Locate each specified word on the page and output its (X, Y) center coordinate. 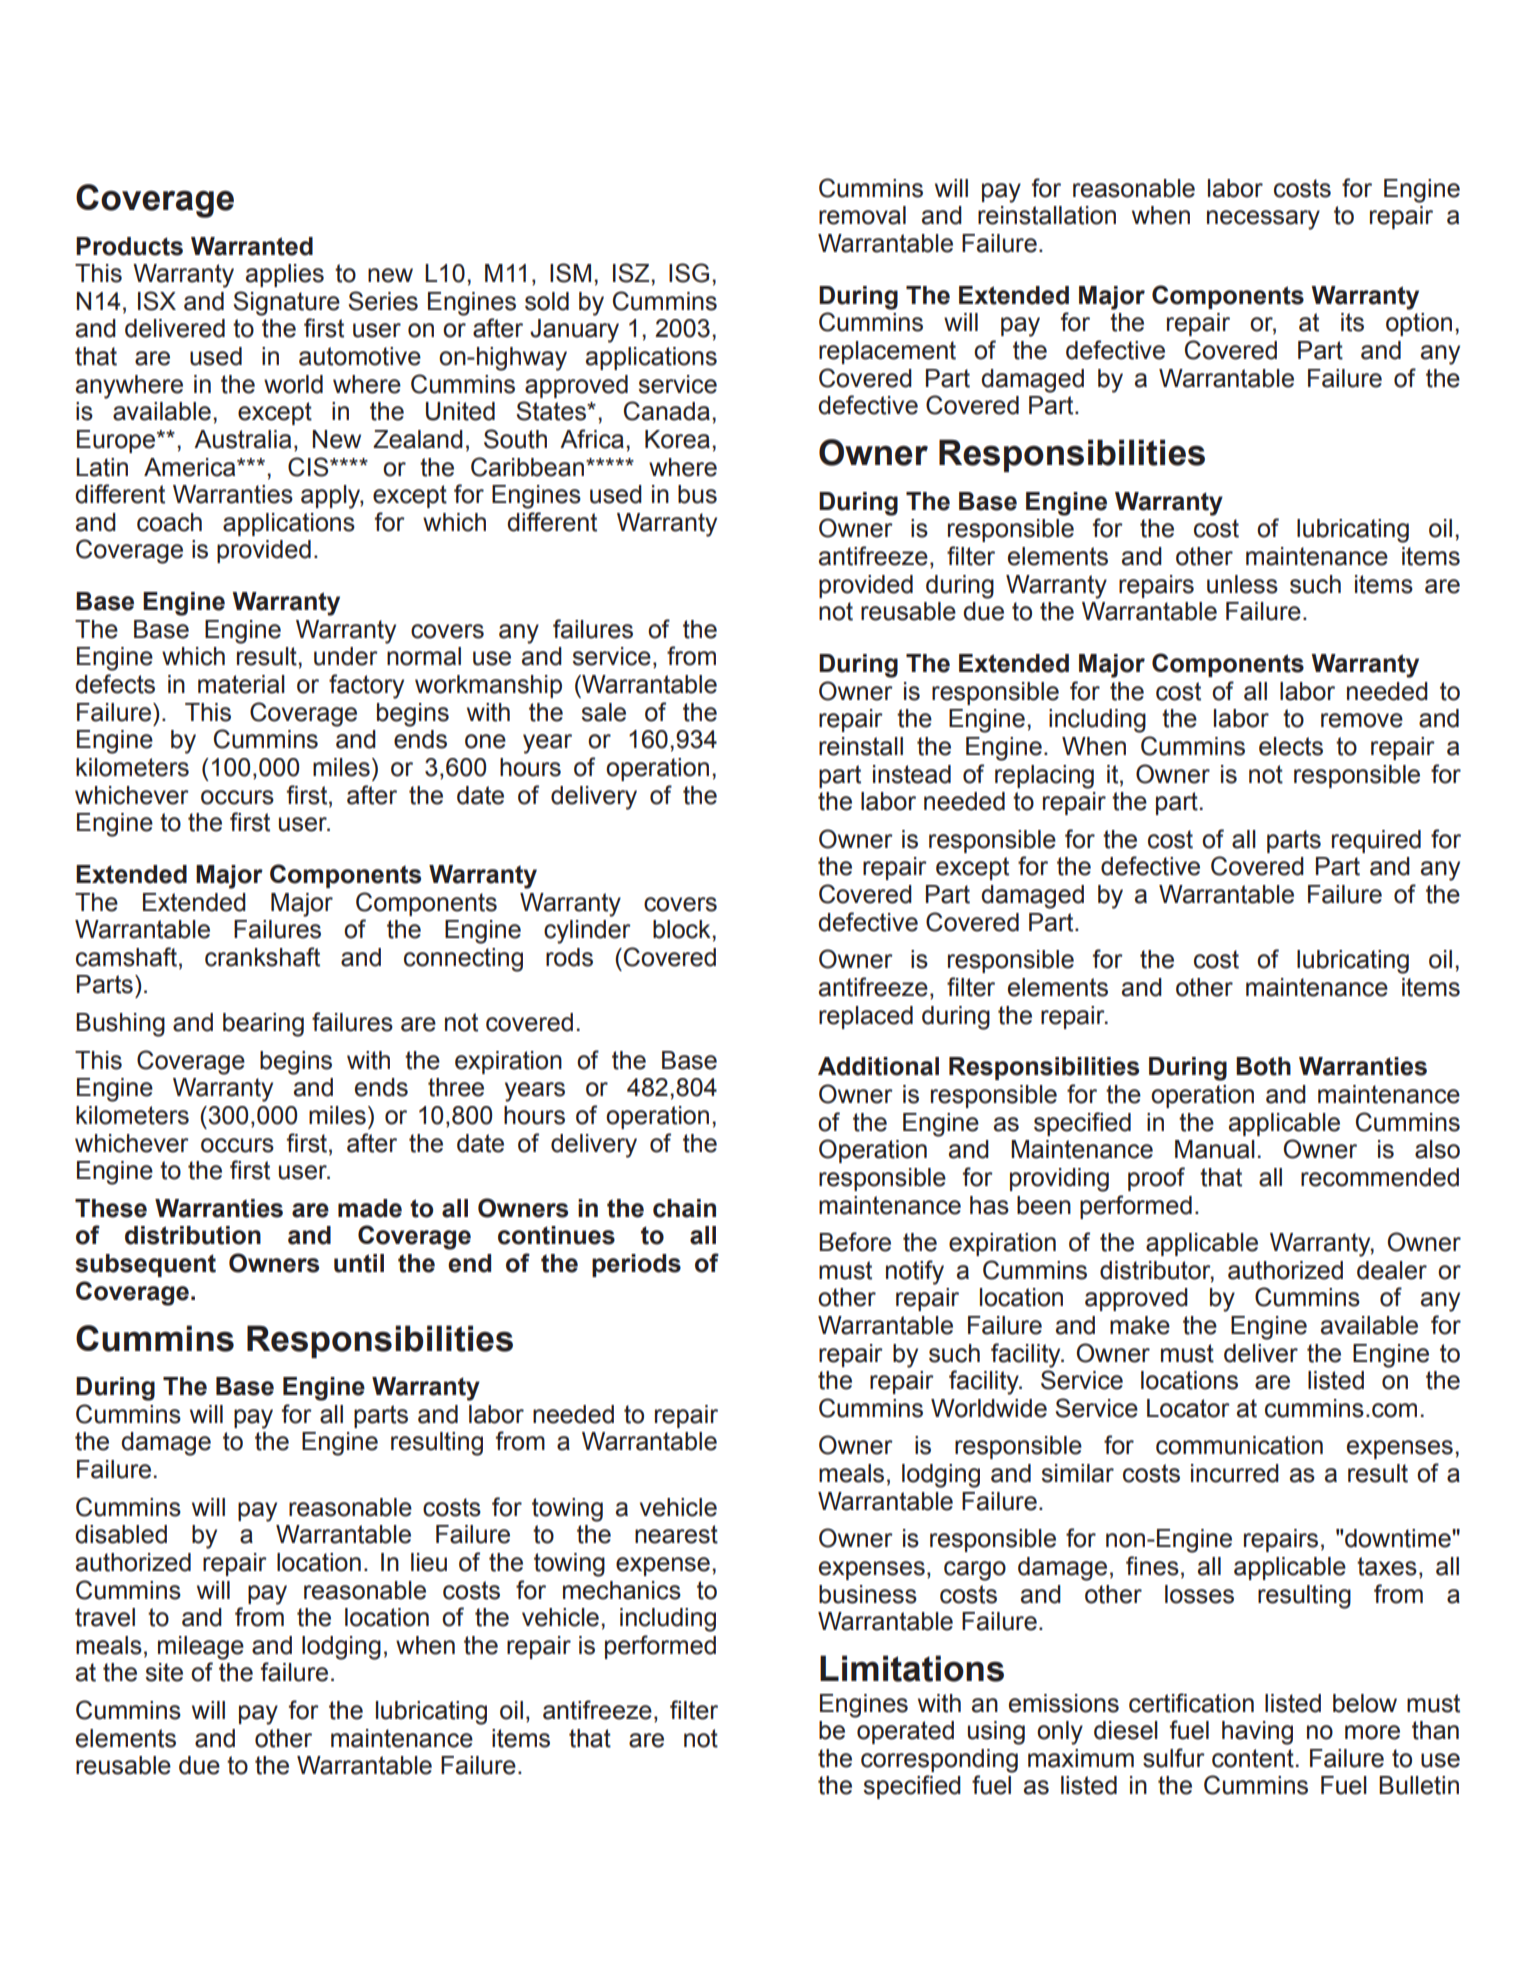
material (241, 684)
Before (855, 1242)
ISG (689, 273)
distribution (193, 1235)
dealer (1392, 1270)
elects (1291, 746)
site (164, 1672)
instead (912, 774)
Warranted (252, 246)
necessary (1263, 220)
